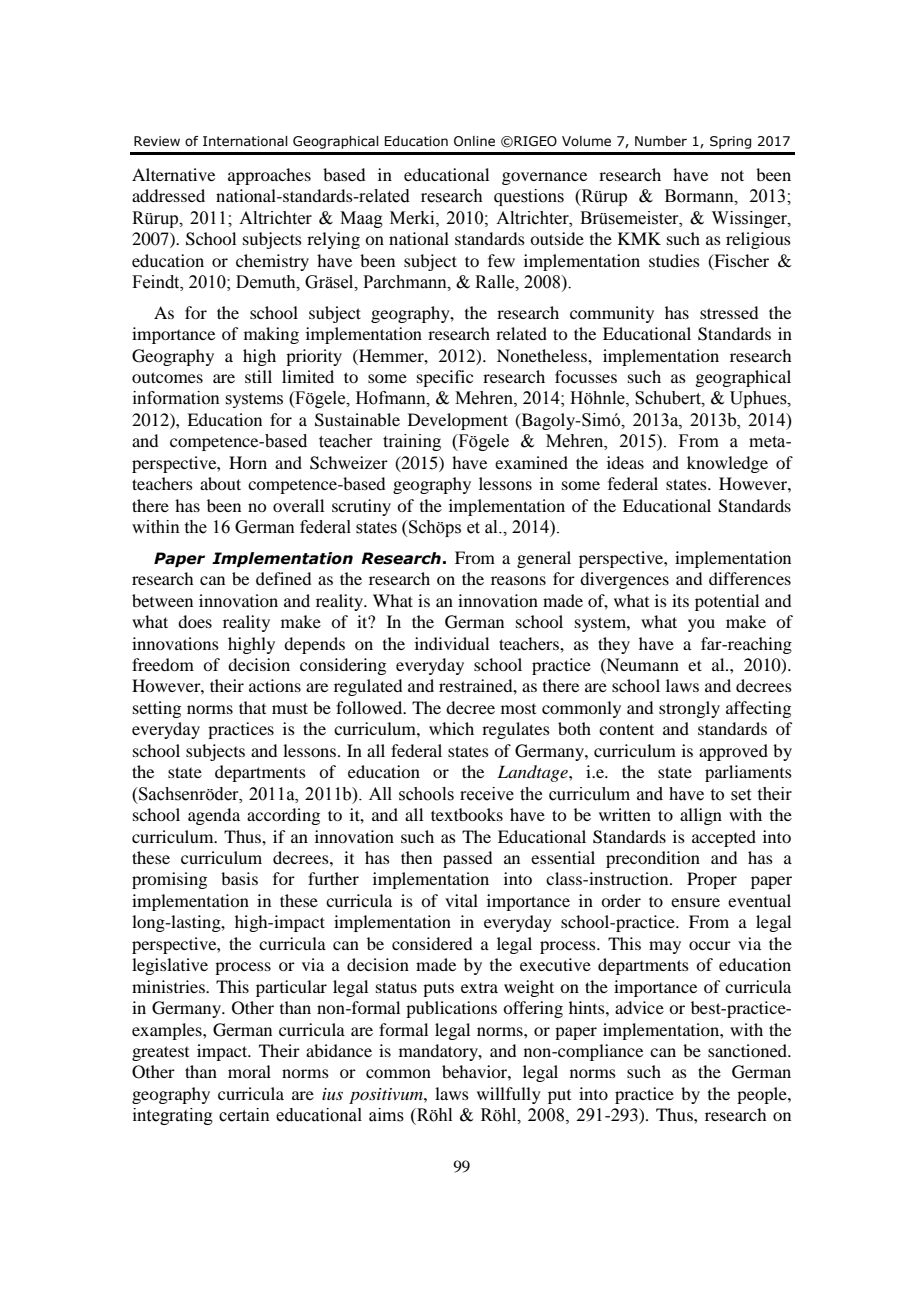  Describe the element at coordinates (269, 176) in the page. I see `approaches` at that location.
